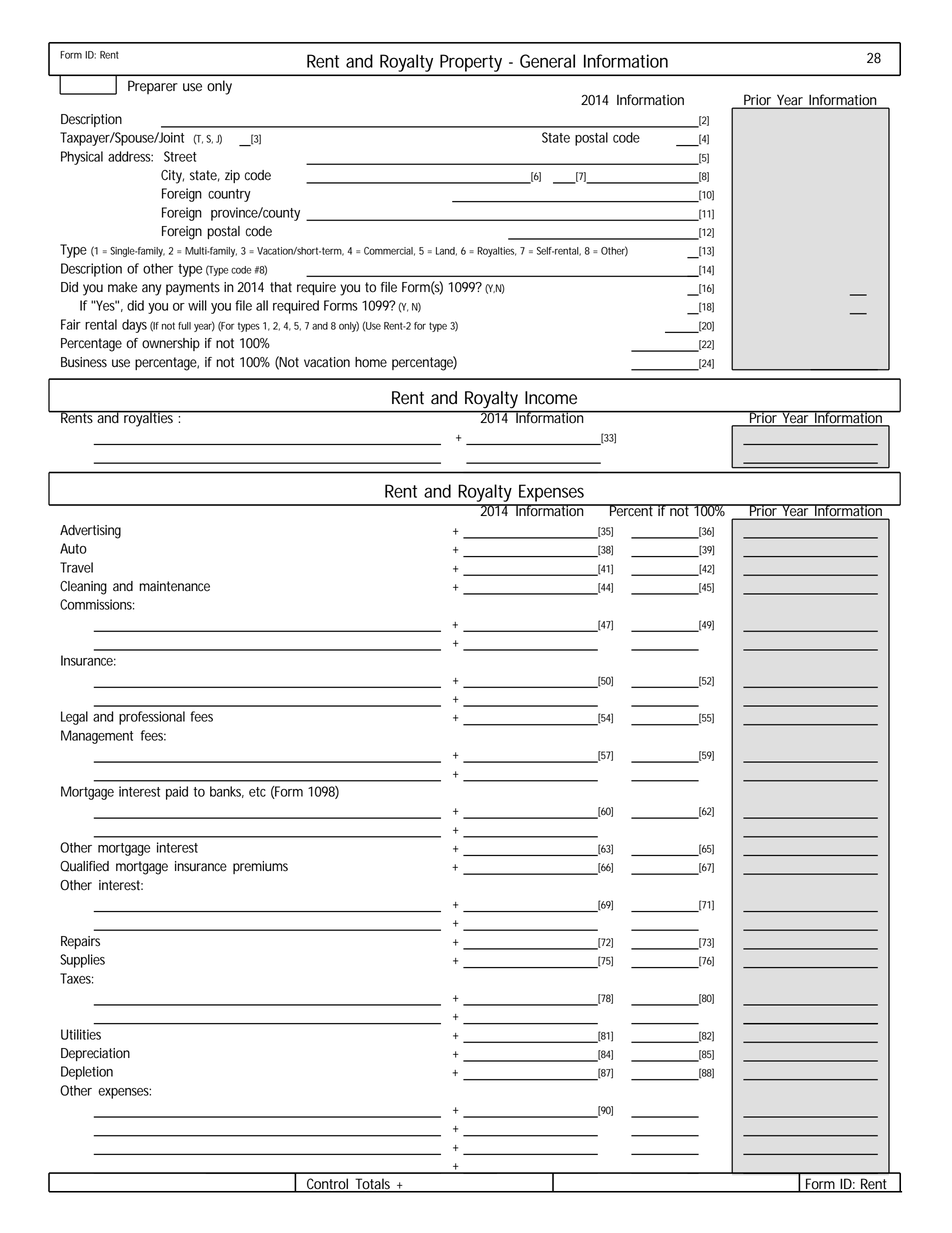 Image resolution: width=952 pixels, height=1233 pixels. What do you see at coordinates (257, 792) in the image?
I see `etc` at bounding box center [257, 792].
